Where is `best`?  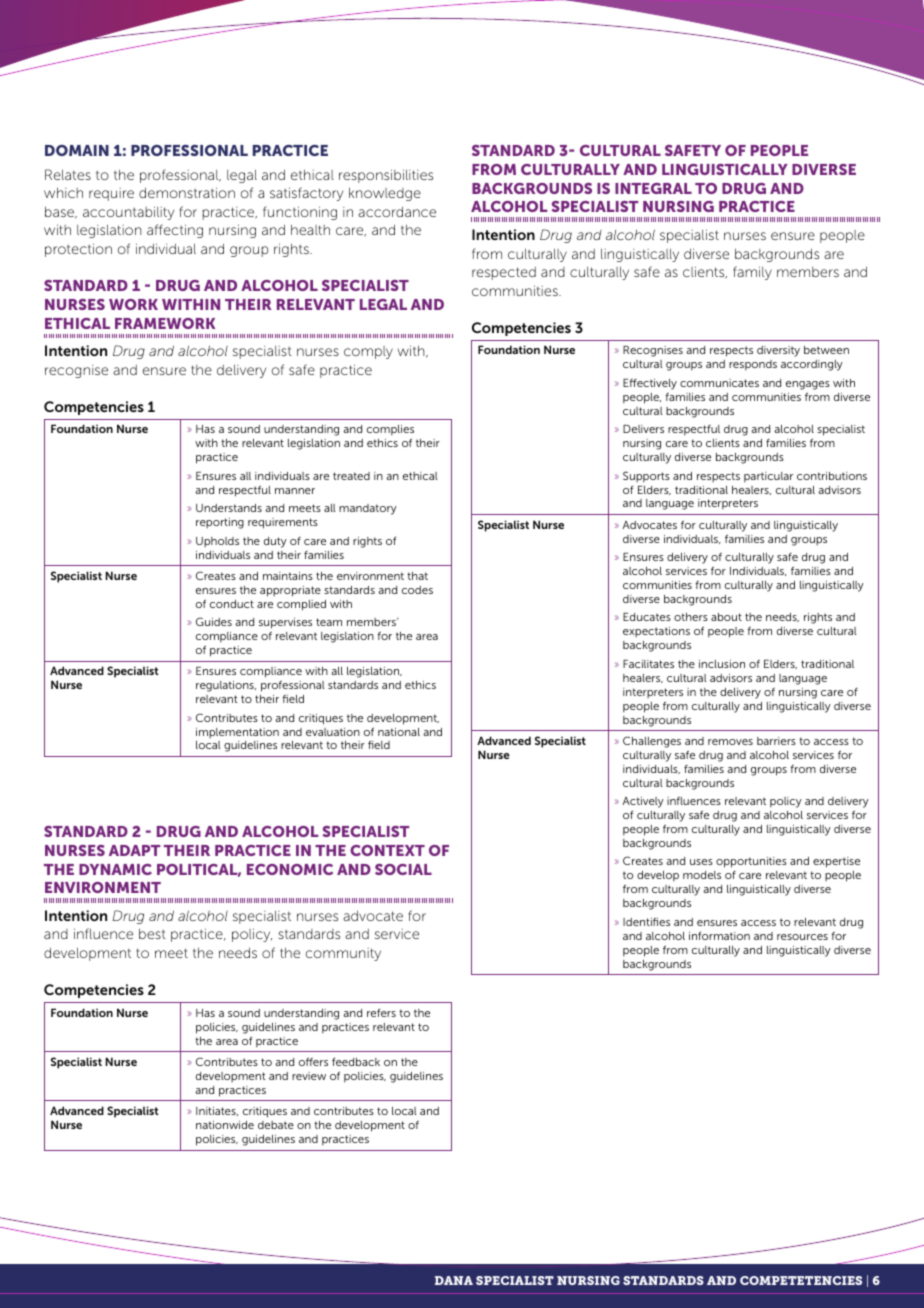 best is located at coordinates (152, 933).
